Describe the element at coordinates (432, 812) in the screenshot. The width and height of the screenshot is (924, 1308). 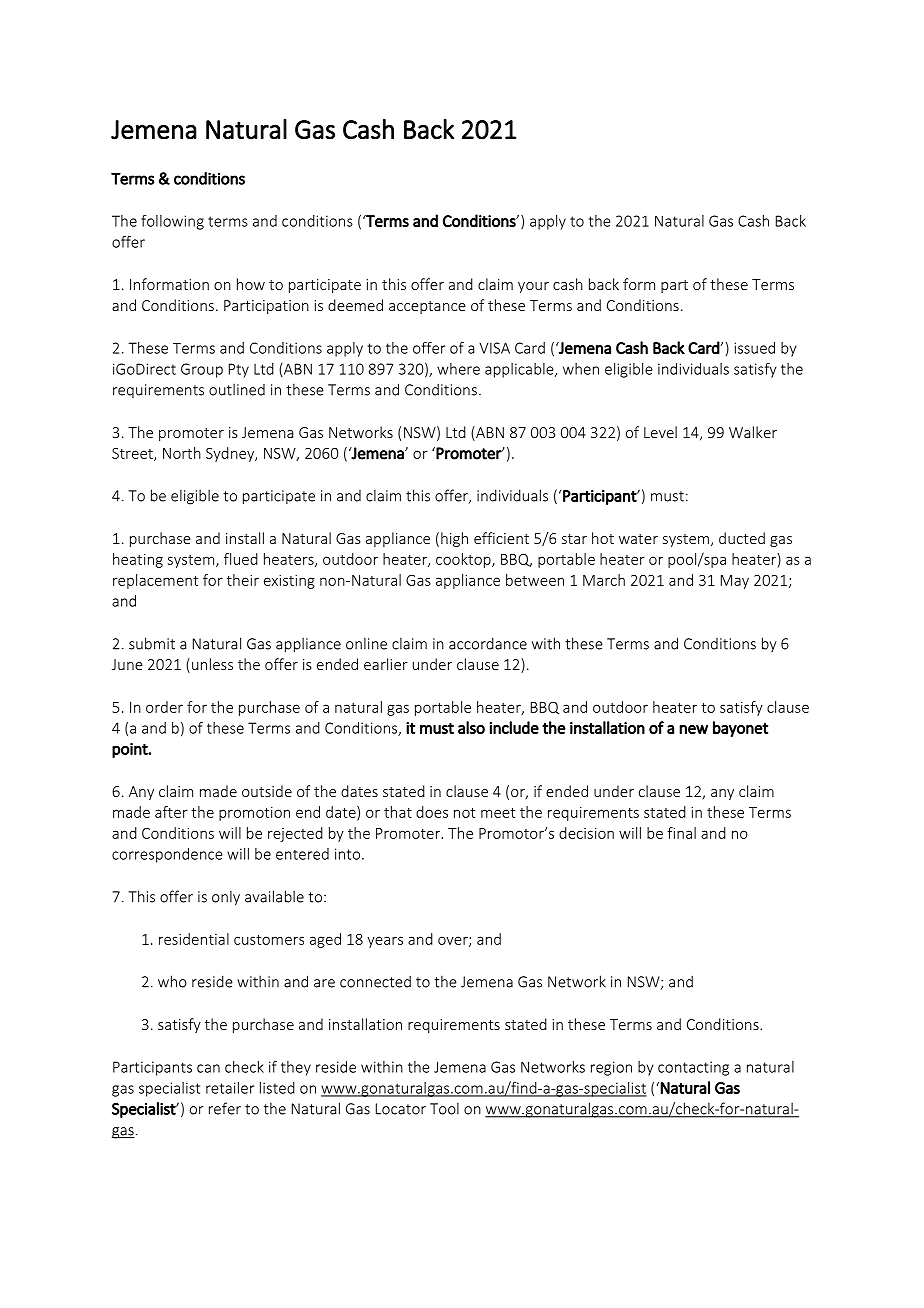
I see `does` at that location.
